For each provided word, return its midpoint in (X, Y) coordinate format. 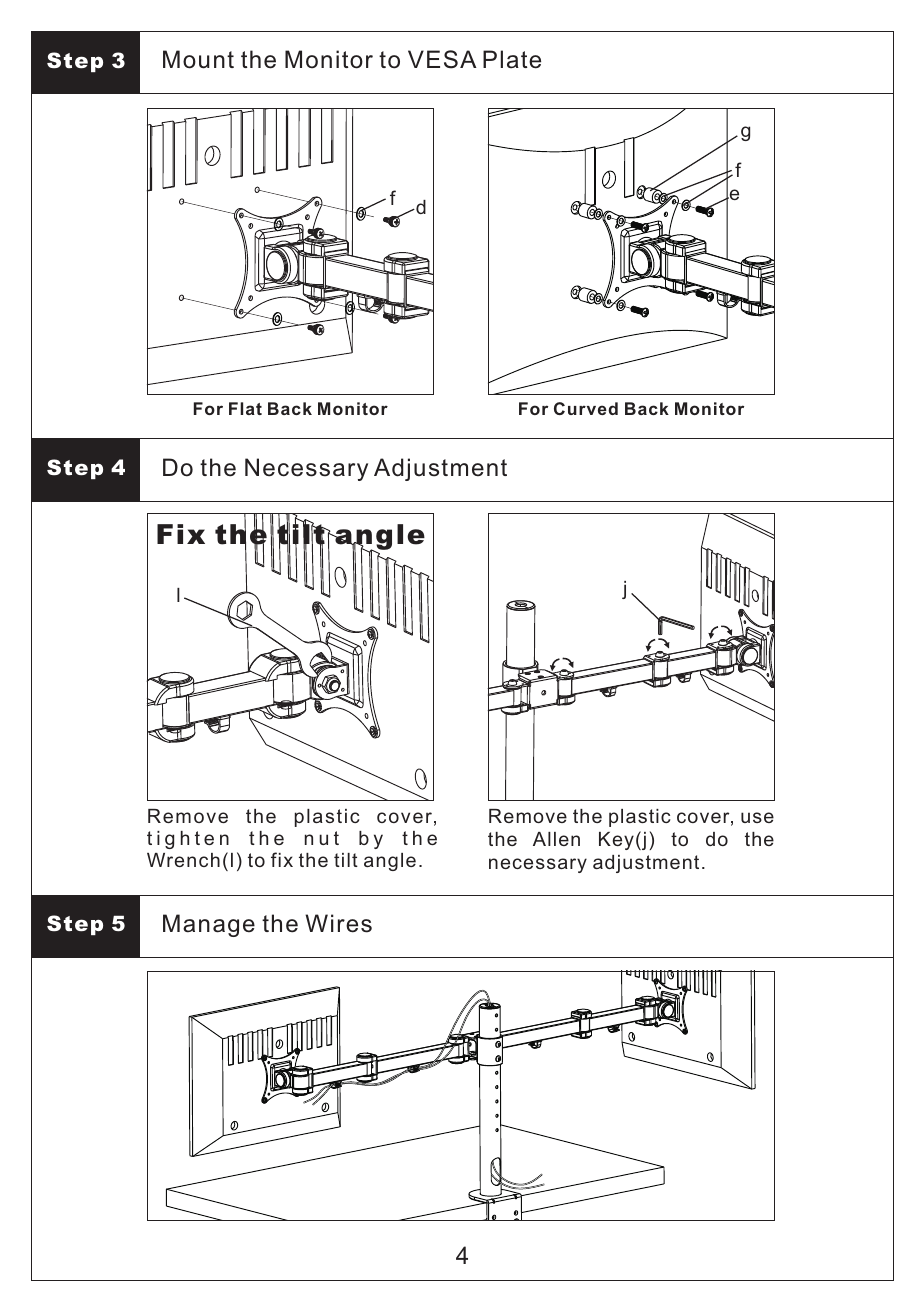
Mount (198, 59)
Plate (512, 59)
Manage (209, 925)
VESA (442, 59)
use (757, 817)
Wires (338, 923)
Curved (586, 408)
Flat (245, 408)
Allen (556, 839)
